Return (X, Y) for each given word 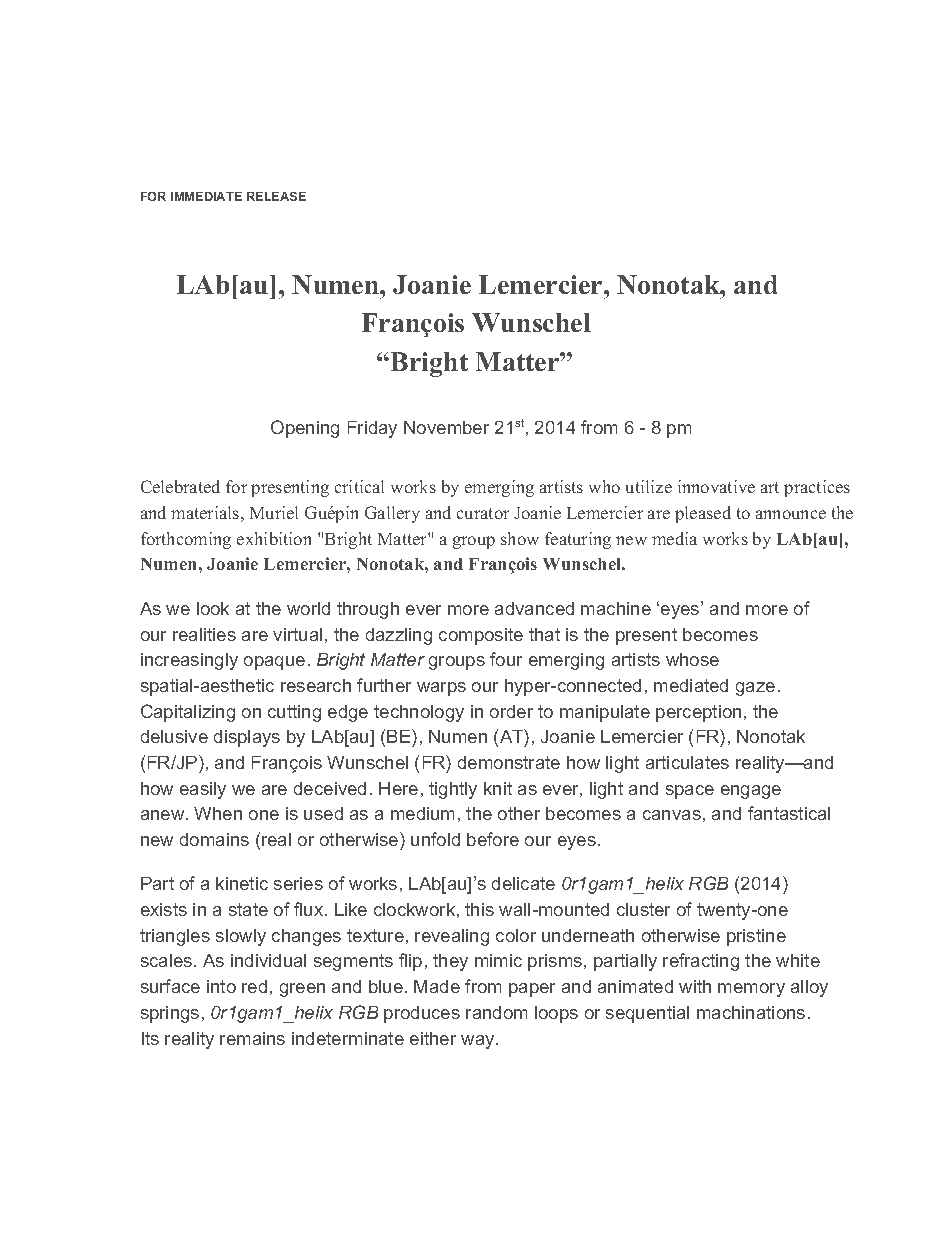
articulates (687, 762)
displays (247, 738)
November (446, 427)
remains (252, 1038)
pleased (703, 514)
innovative (716, 486)
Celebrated (180, 486)
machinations (751, 1012)
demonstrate (509, 762)
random (496, 1012)
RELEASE (276, 196)
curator (483, 513)
